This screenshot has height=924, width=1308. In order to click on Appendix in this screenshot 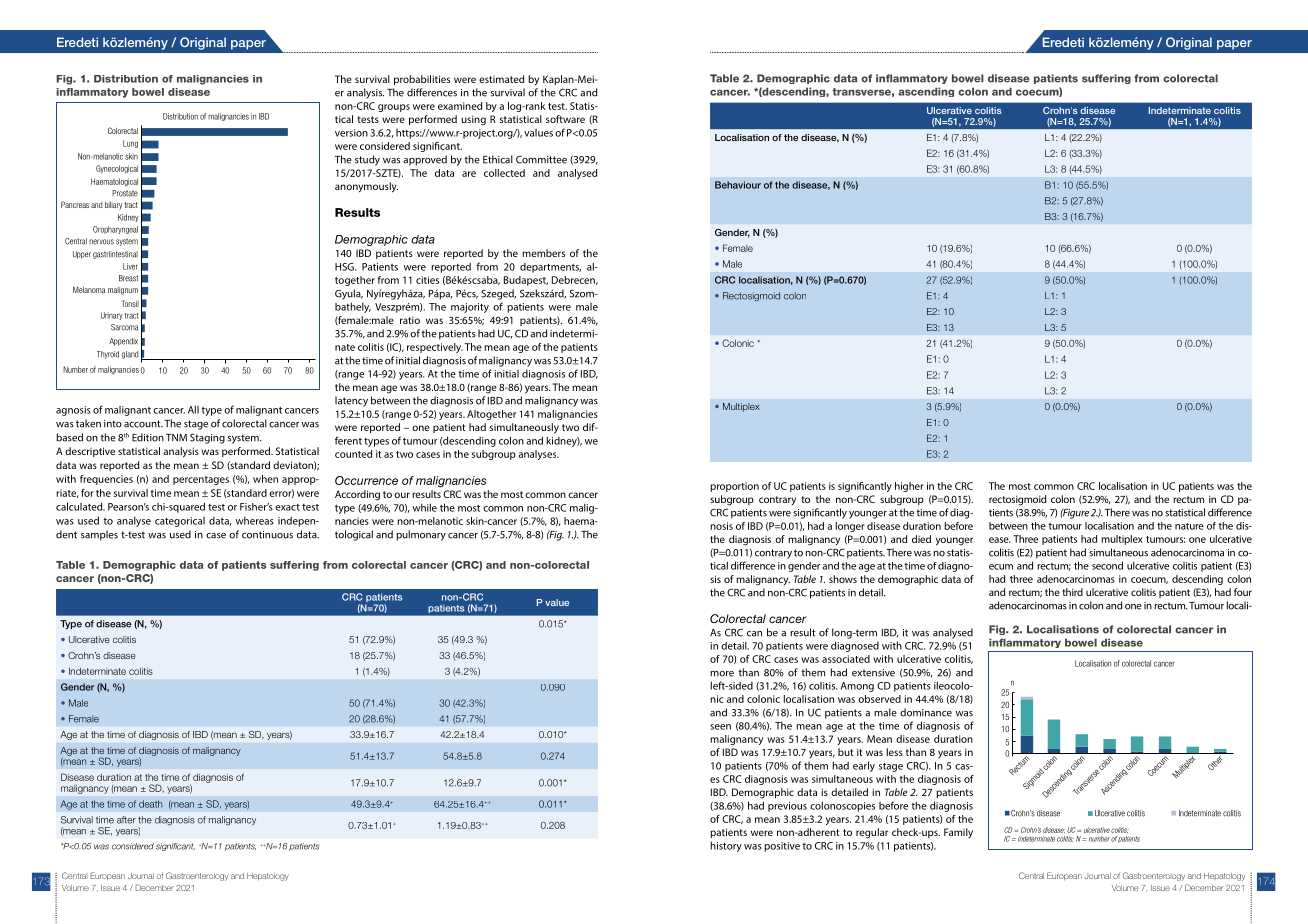, I will do `click(123, 342)`.
